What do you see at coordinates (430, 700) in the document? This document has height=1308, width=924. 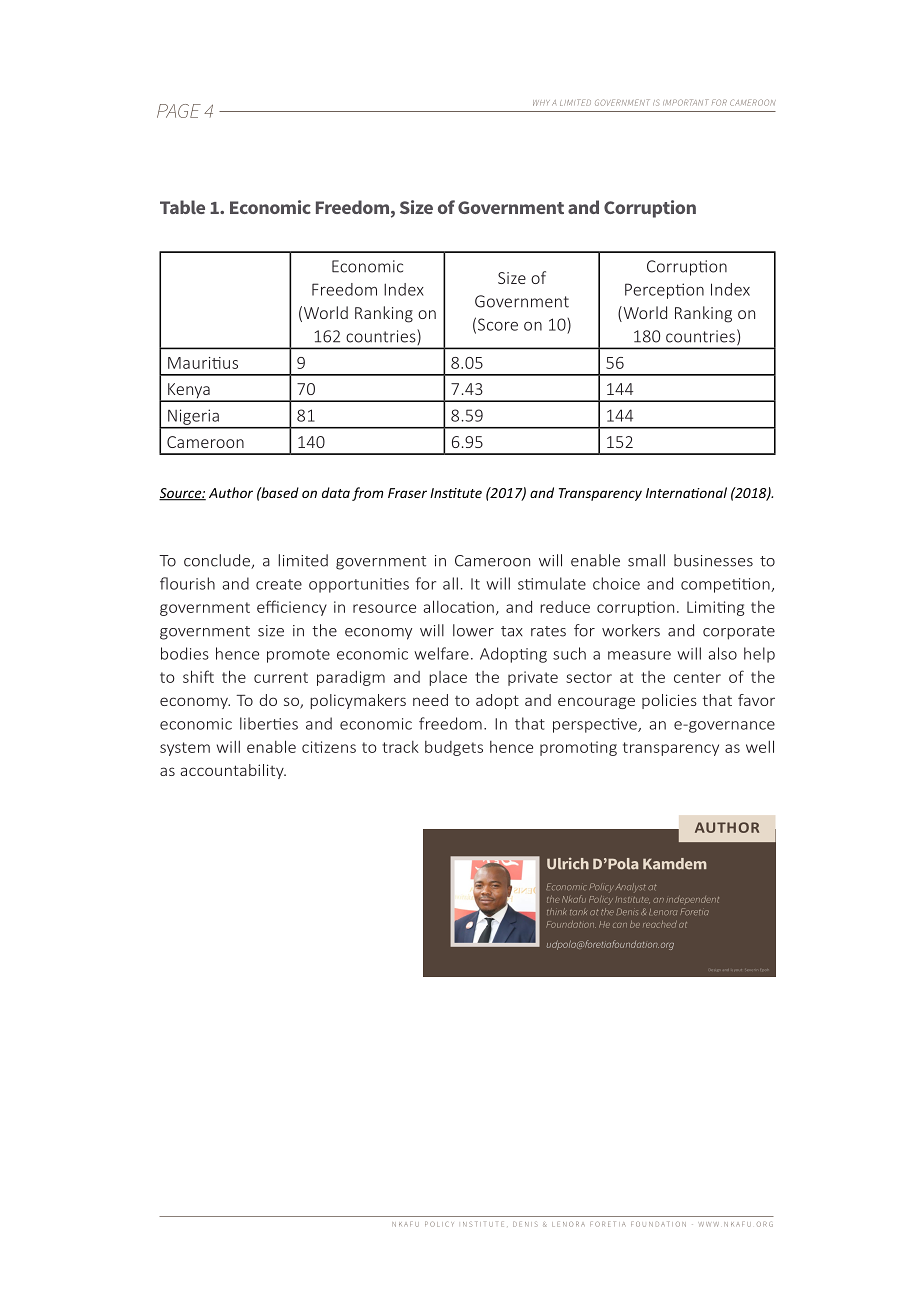 I see `need` at bounding box center [430, 700].
